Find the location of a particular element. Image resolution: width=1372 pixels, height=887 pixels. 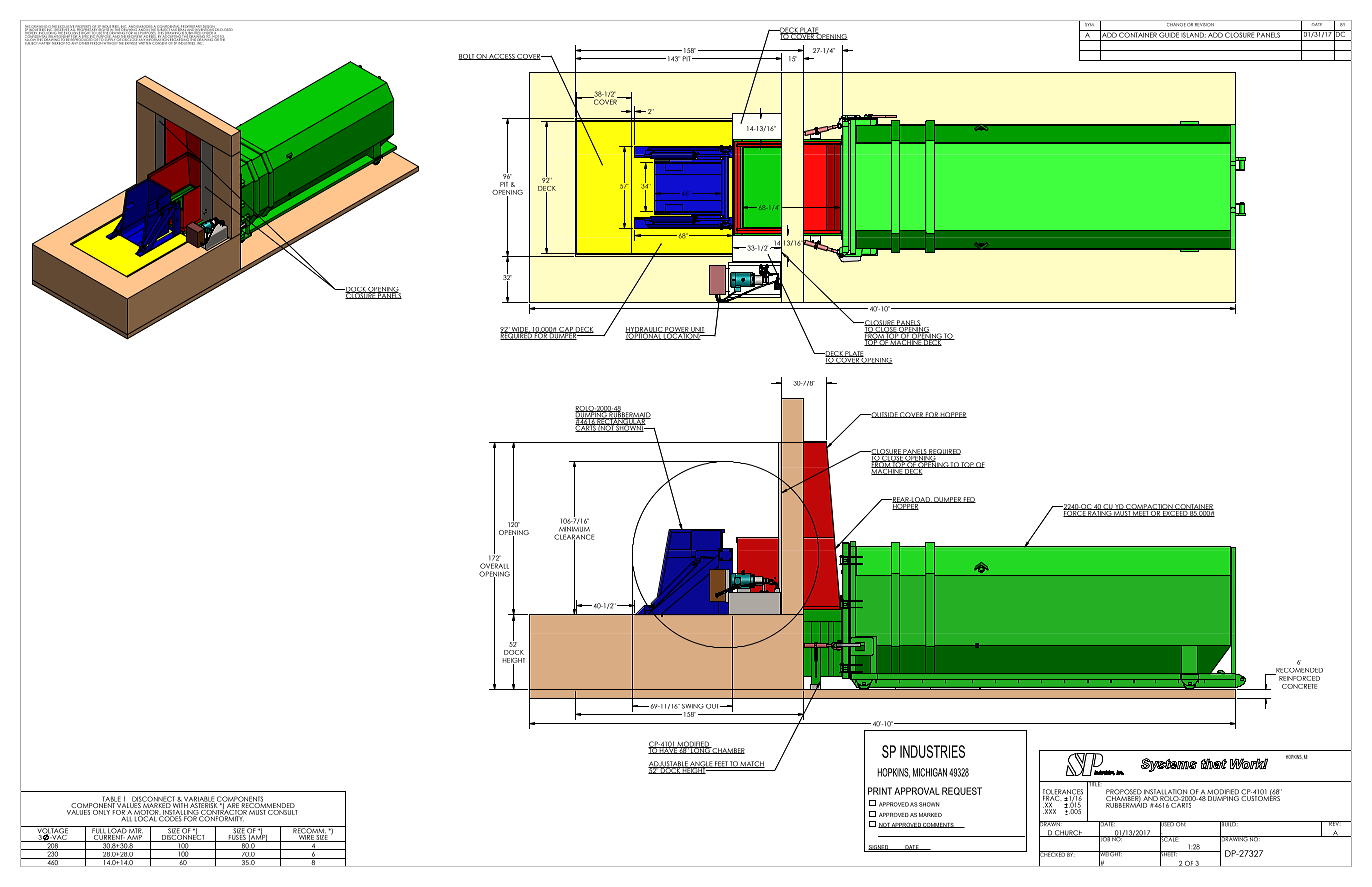

USED is located at coordinates (1167, 825).
